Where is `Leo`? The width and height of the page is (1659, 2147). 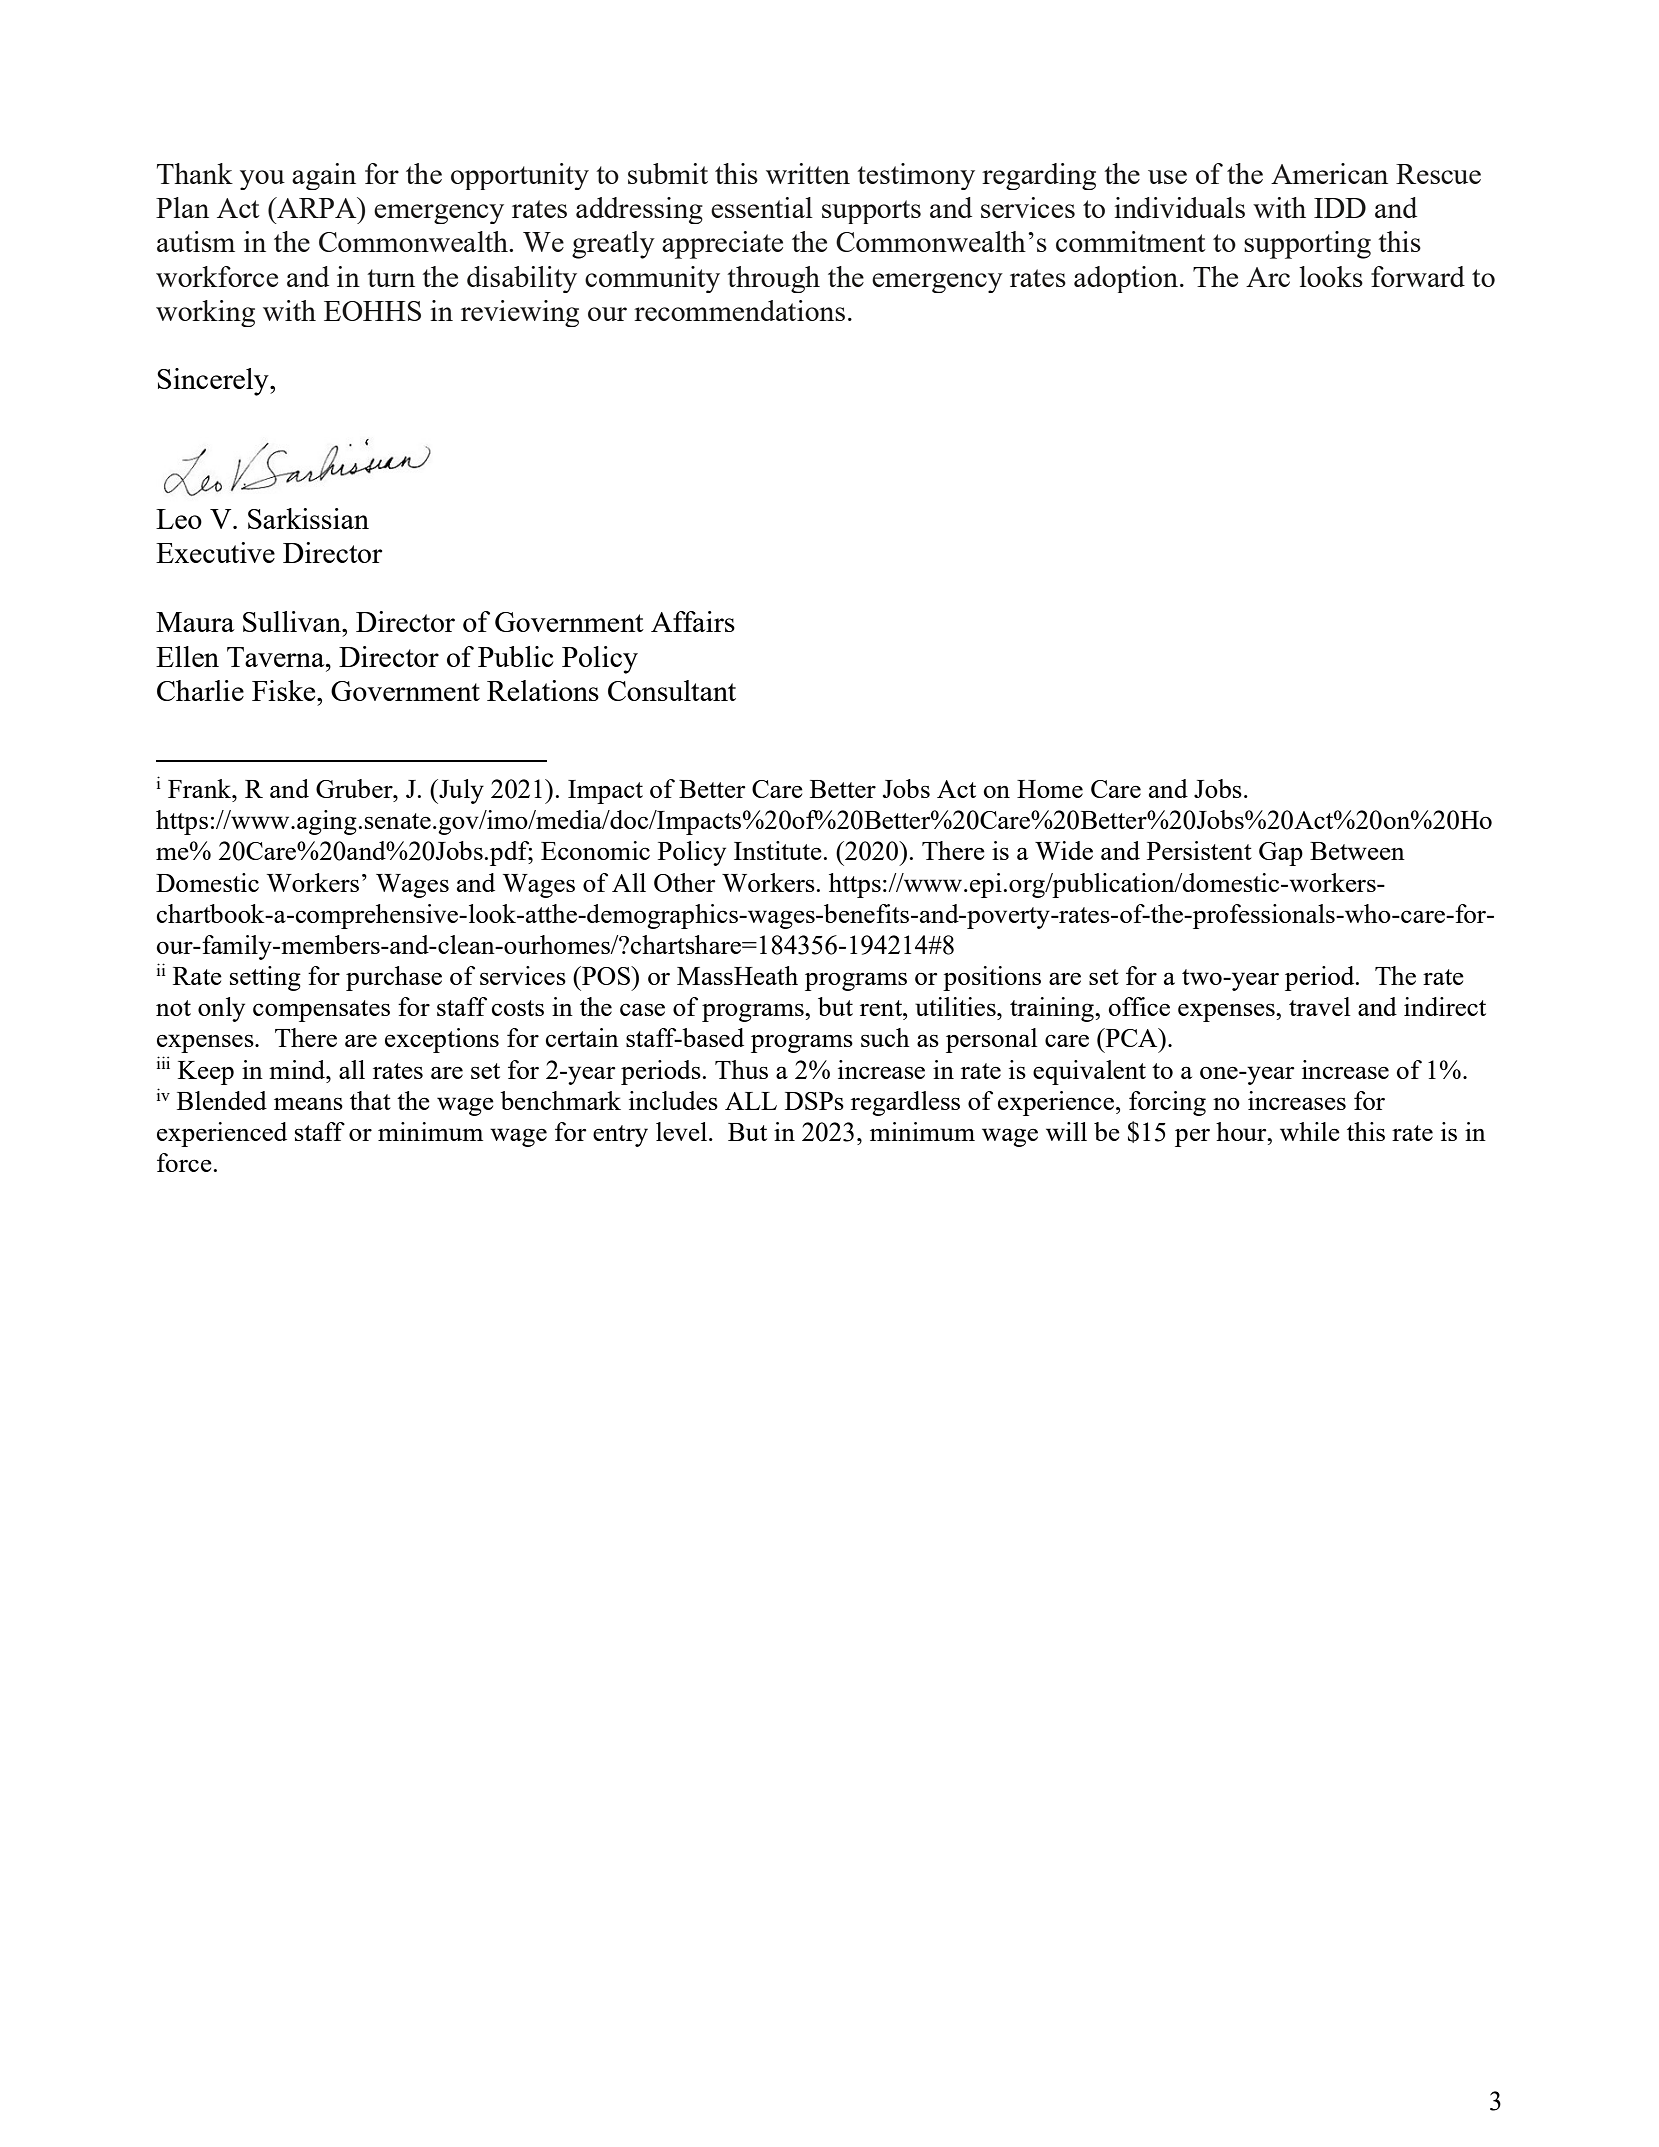
Leo is located at coordinates (179, 519).
